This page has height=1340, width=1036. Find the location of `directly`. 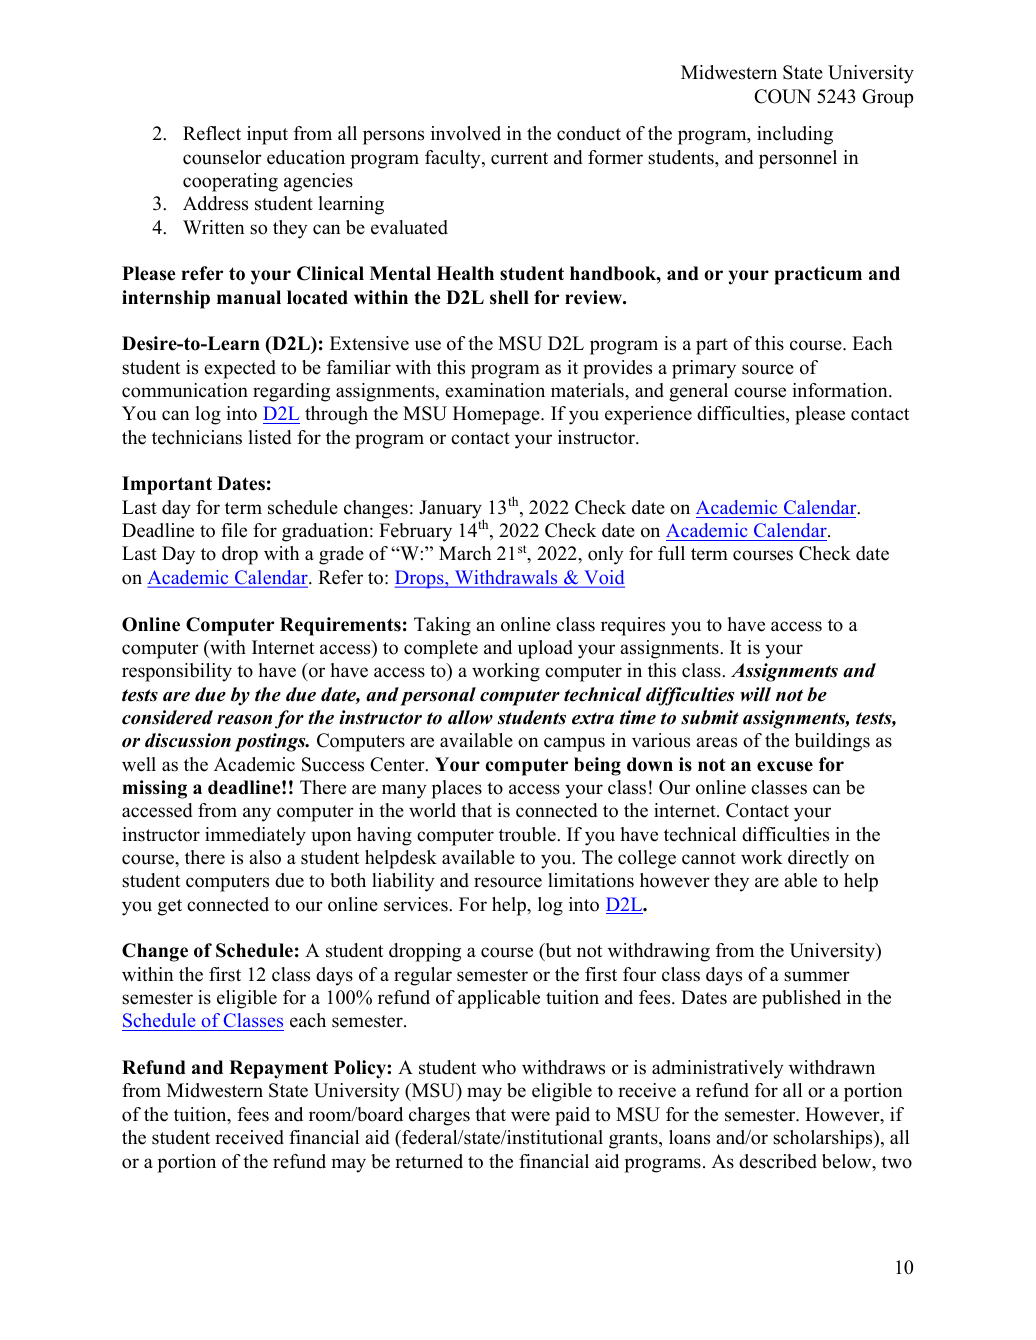

directly is located at coordinates (818, 859).
